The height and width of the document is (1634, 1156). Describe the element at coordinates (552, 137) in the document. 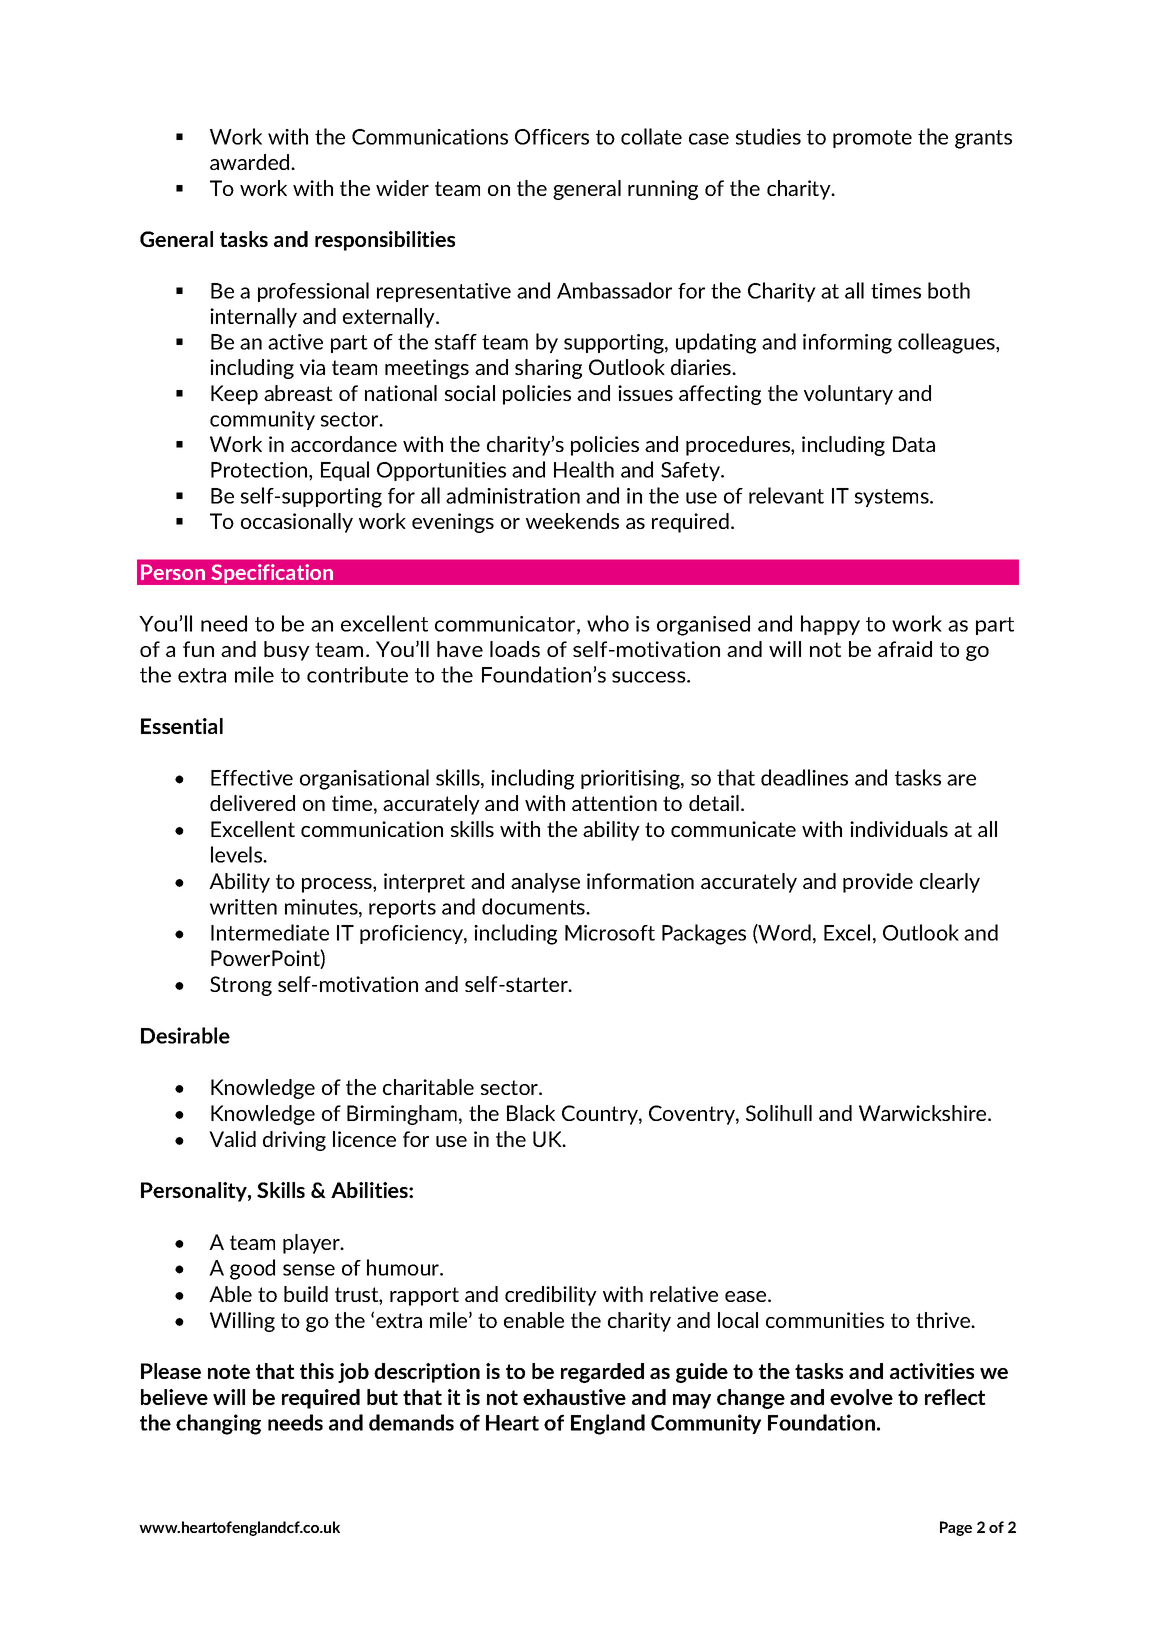

I see `Officers` at that location.
